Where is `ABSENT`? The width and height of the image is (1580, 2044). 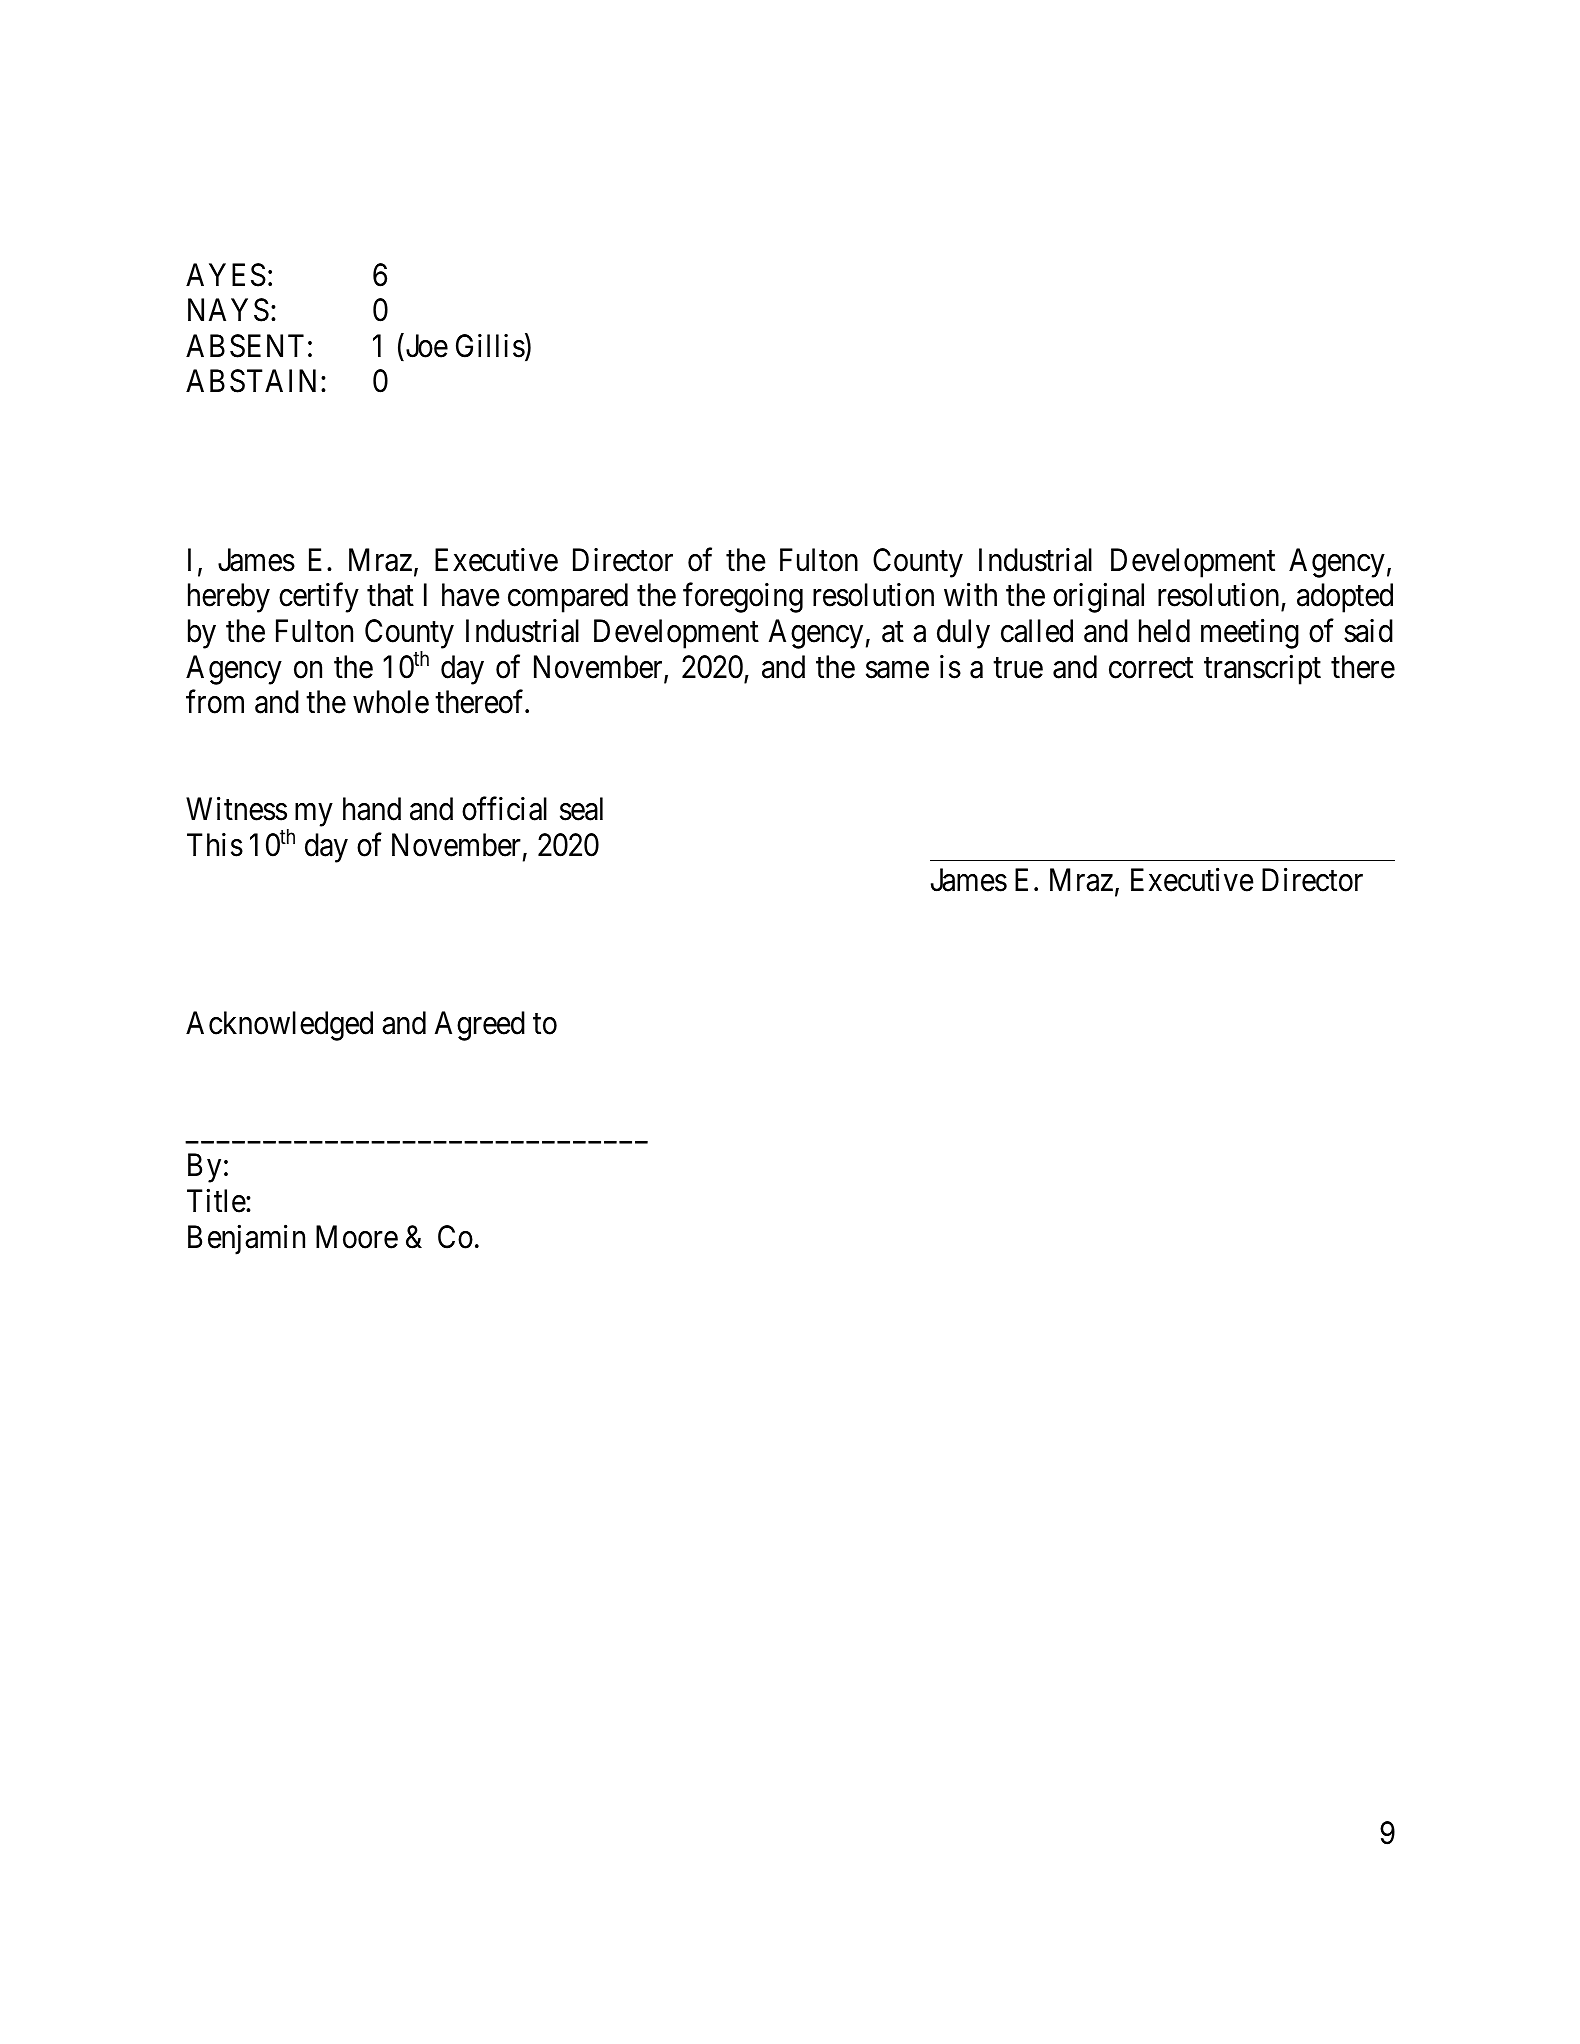
ABSENT is located at coordinates (245, 346).
